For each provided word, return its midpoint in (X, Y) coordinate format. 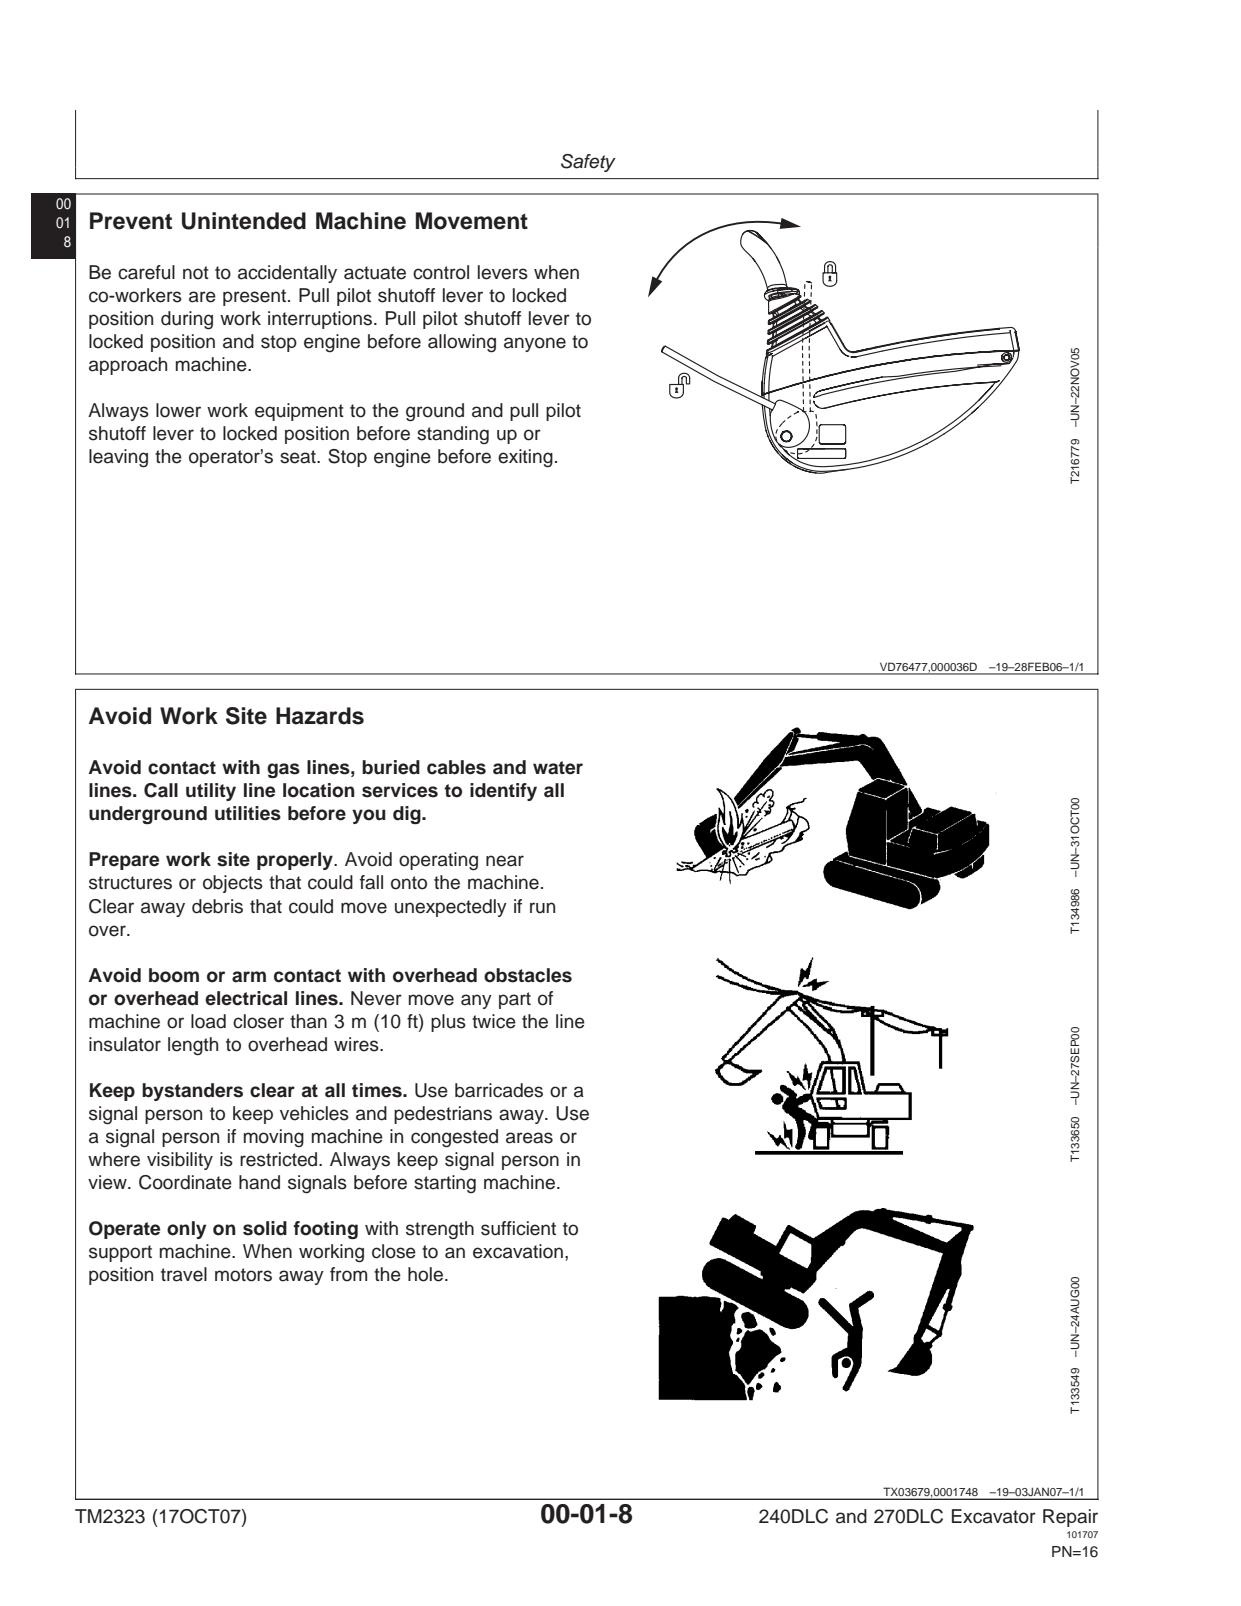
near (505, 861)
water (558, 768)
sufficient (518, 1228)
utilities (248, 813)
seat (299, 457)
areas (529, 1138)
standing (453, 435)
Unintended (244, 221)
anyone (535, 344)
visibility (180, 1161)
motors (243, 1275)
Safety (588, 163)
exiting (525, 458)
